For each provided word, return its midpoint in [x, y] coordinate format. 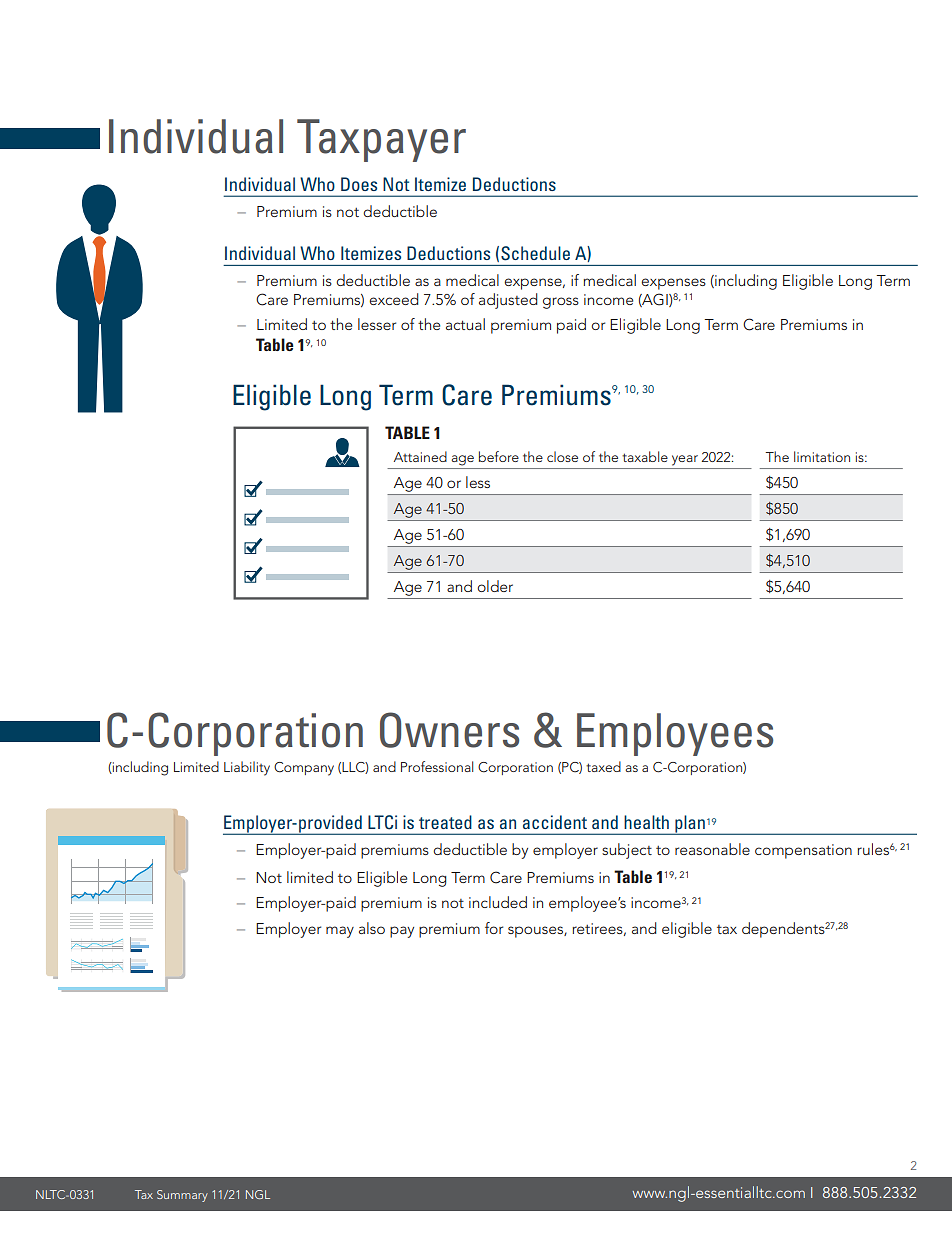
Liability [247, 768]
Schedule [535, 253]
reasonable [712, 849]
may [340, 932]
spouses [536, 932]
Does [359, 184]
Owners [449, 730]
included [498, 902]
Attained [420, 456]
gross [561, 303]
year [685, 460]
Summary [182, 1196]
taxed [603, 766]
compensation [803, 851]
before [499, 456]
